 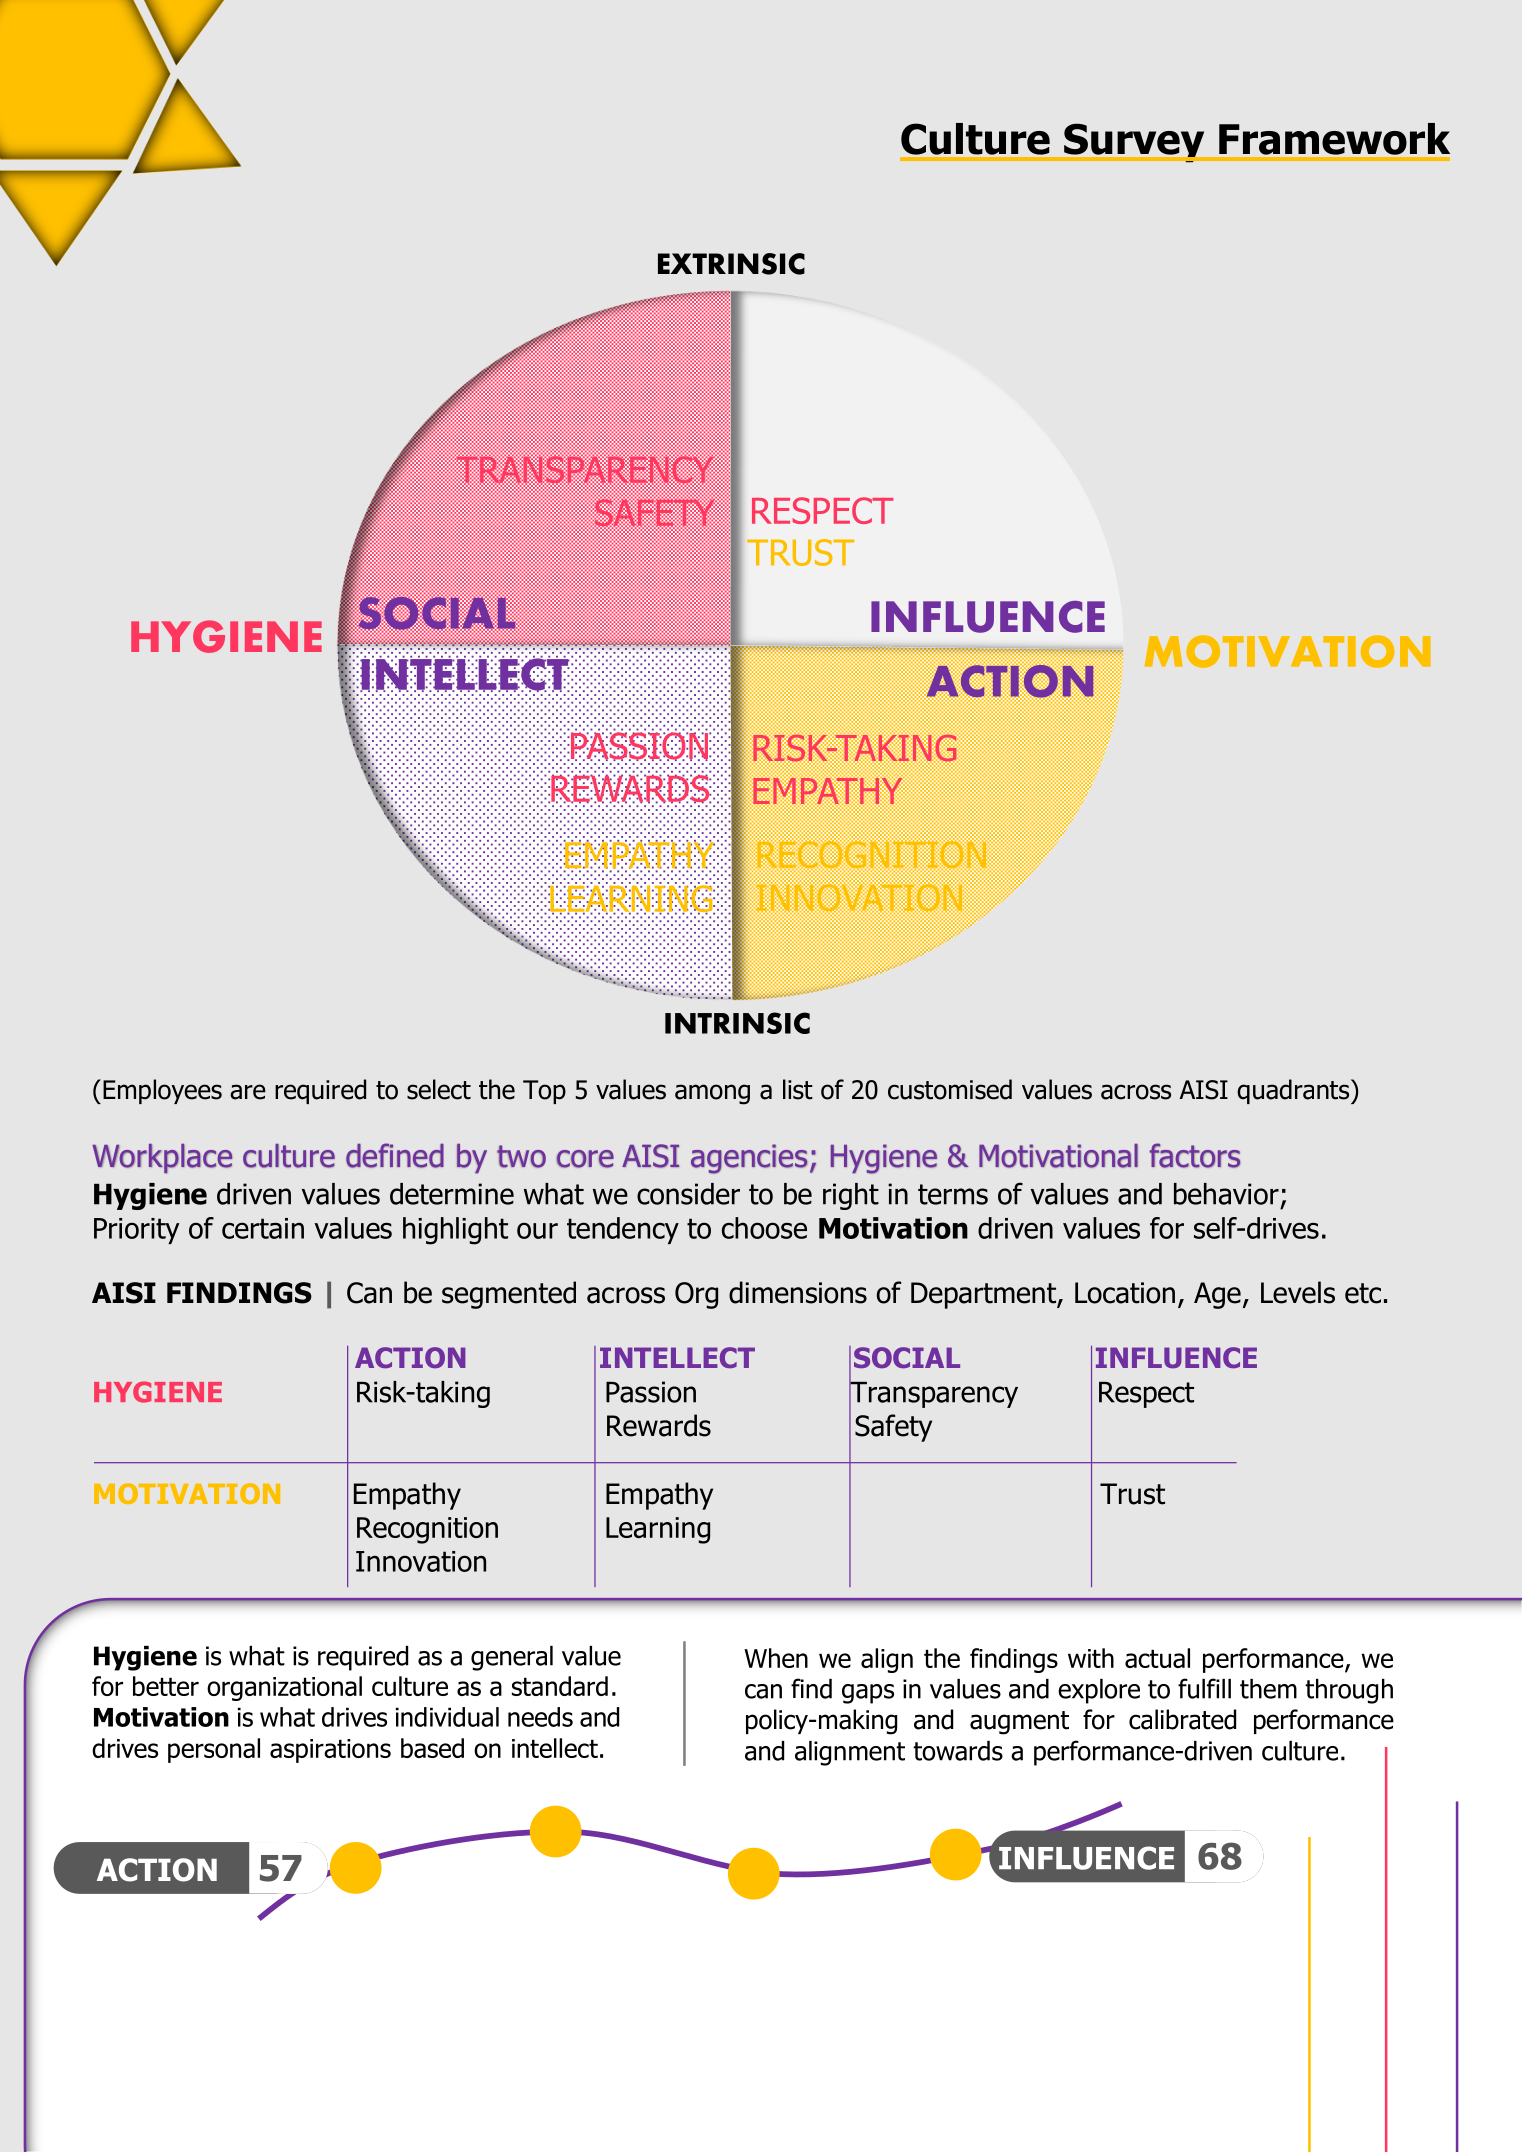 I want to click on list, so click(x=798, y=1089).
